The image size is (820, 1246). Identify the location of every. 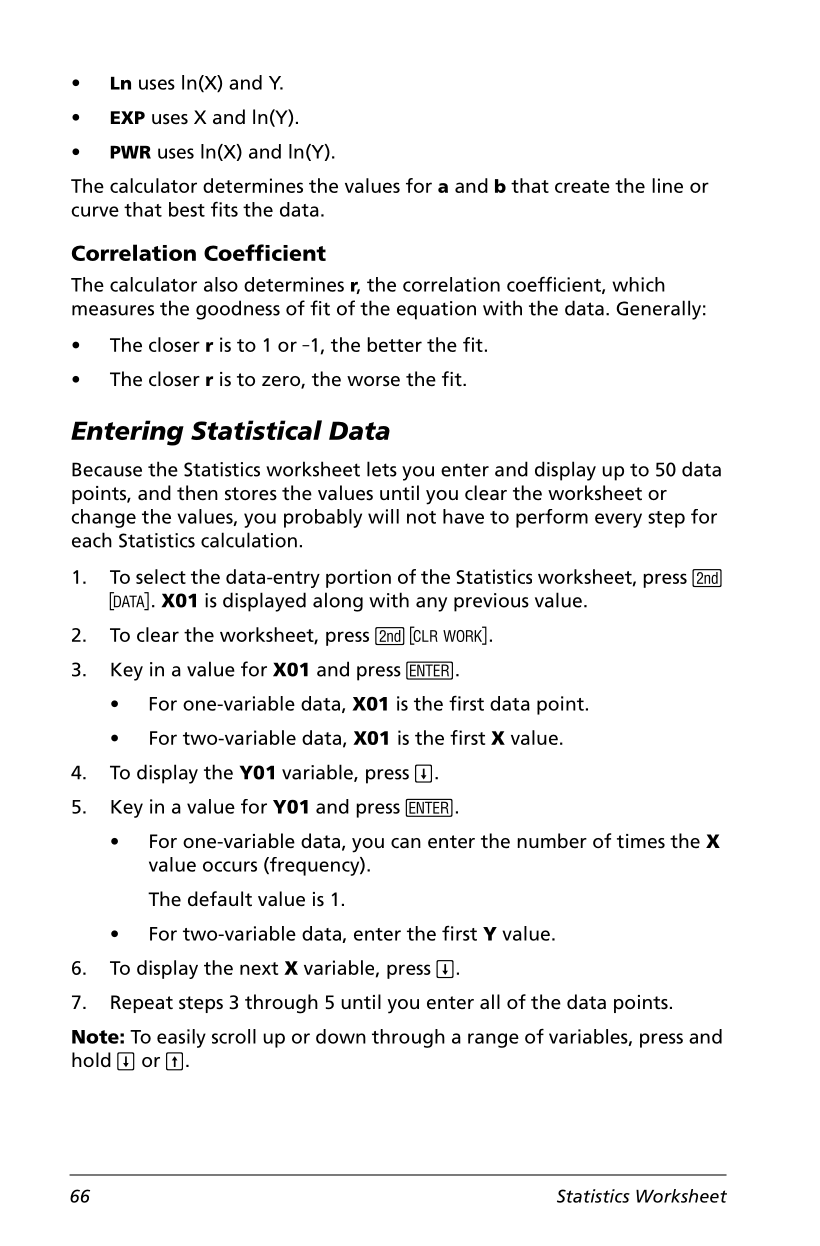
(618, 520).
